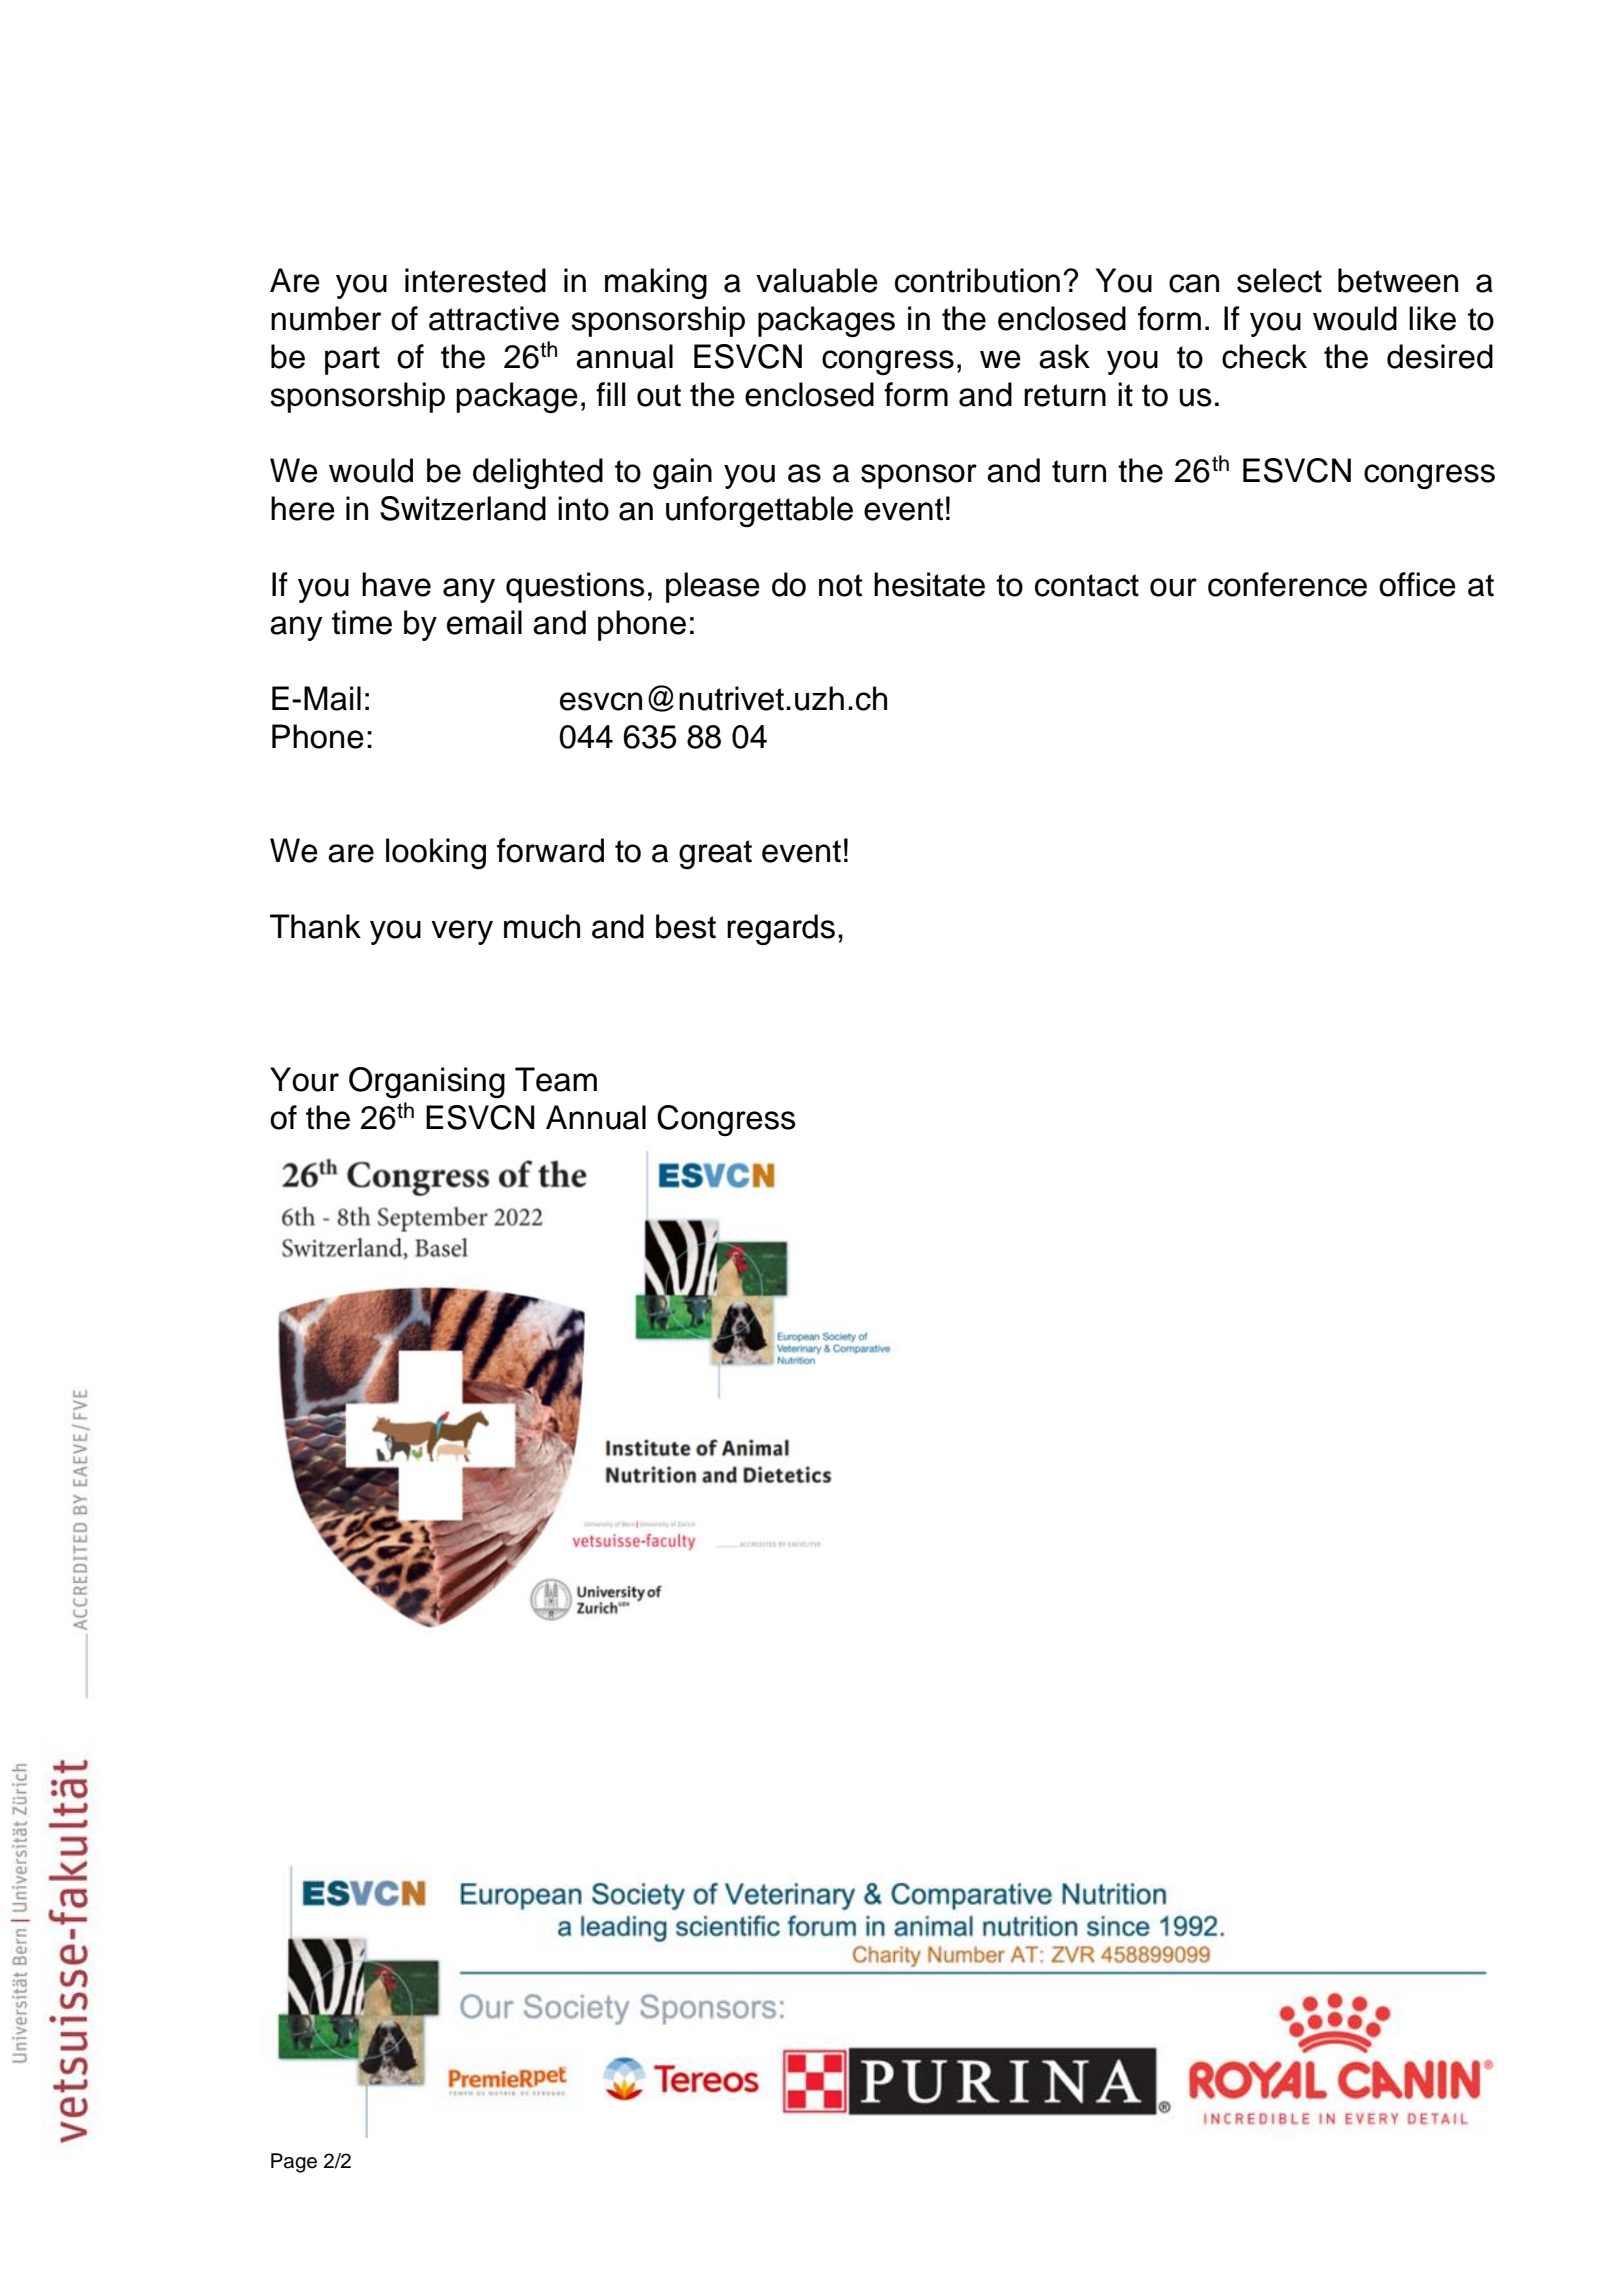 The height and width of the screenshot is (2288, 1618). Describe the element at coordinates (427, 1082) in the screenshot. I see `Organising` at that location.
